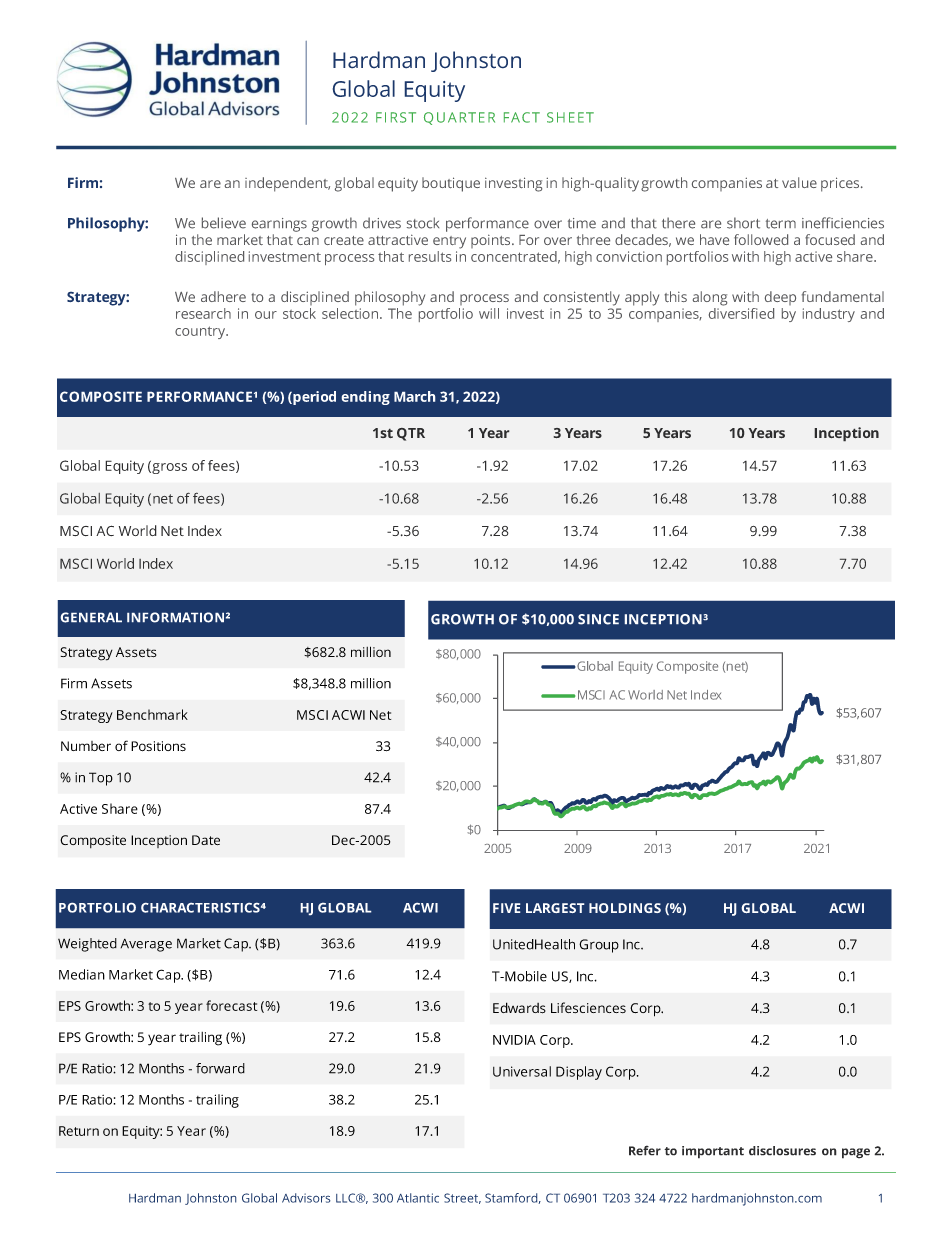  What do you see at coordinates (79, 1131) in the screenshot?
I see `Return` at bounding box center [79, 1131].
